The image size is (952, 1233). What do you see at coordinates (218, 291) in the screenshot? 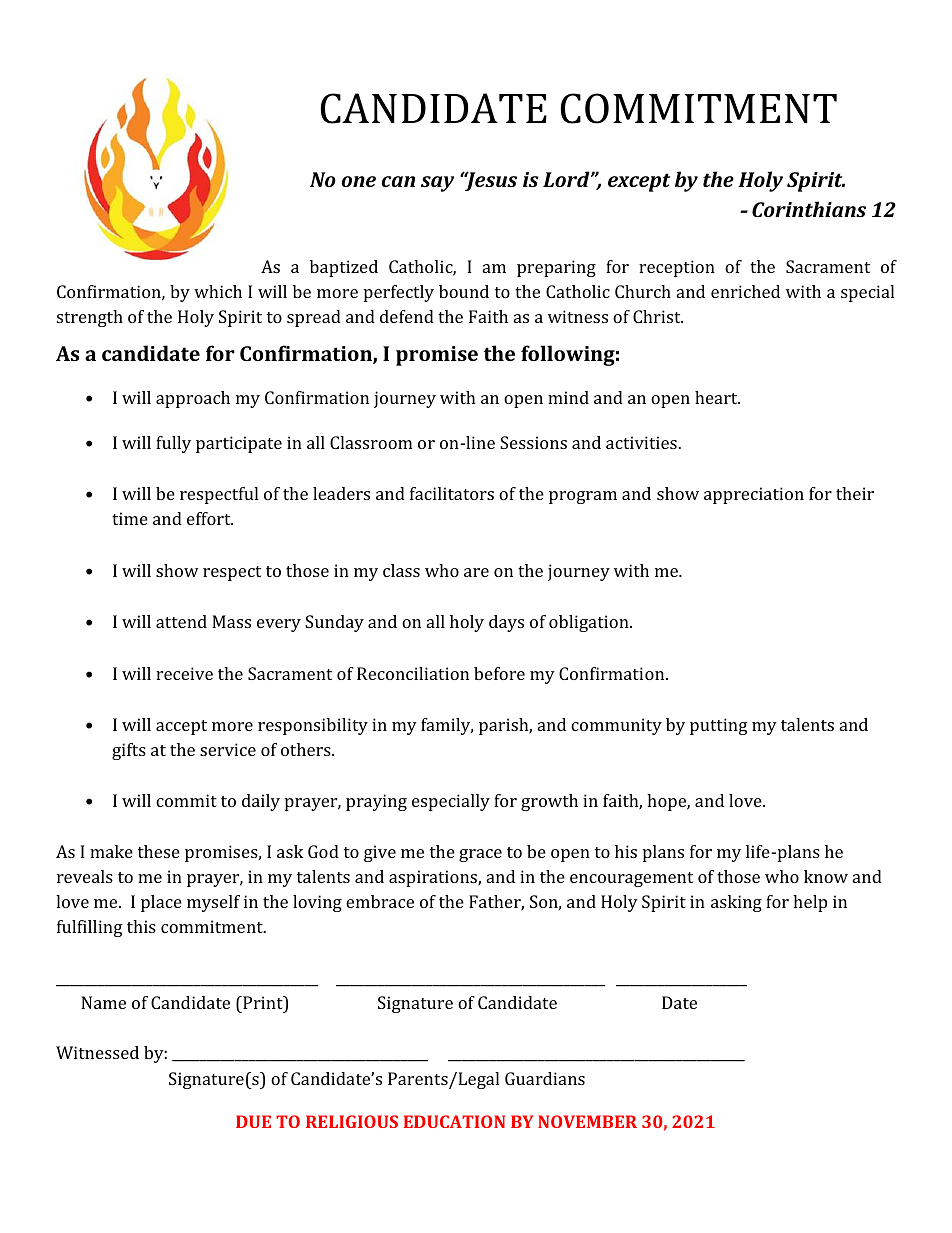
I see `which` at bounding box center [218, 291].
